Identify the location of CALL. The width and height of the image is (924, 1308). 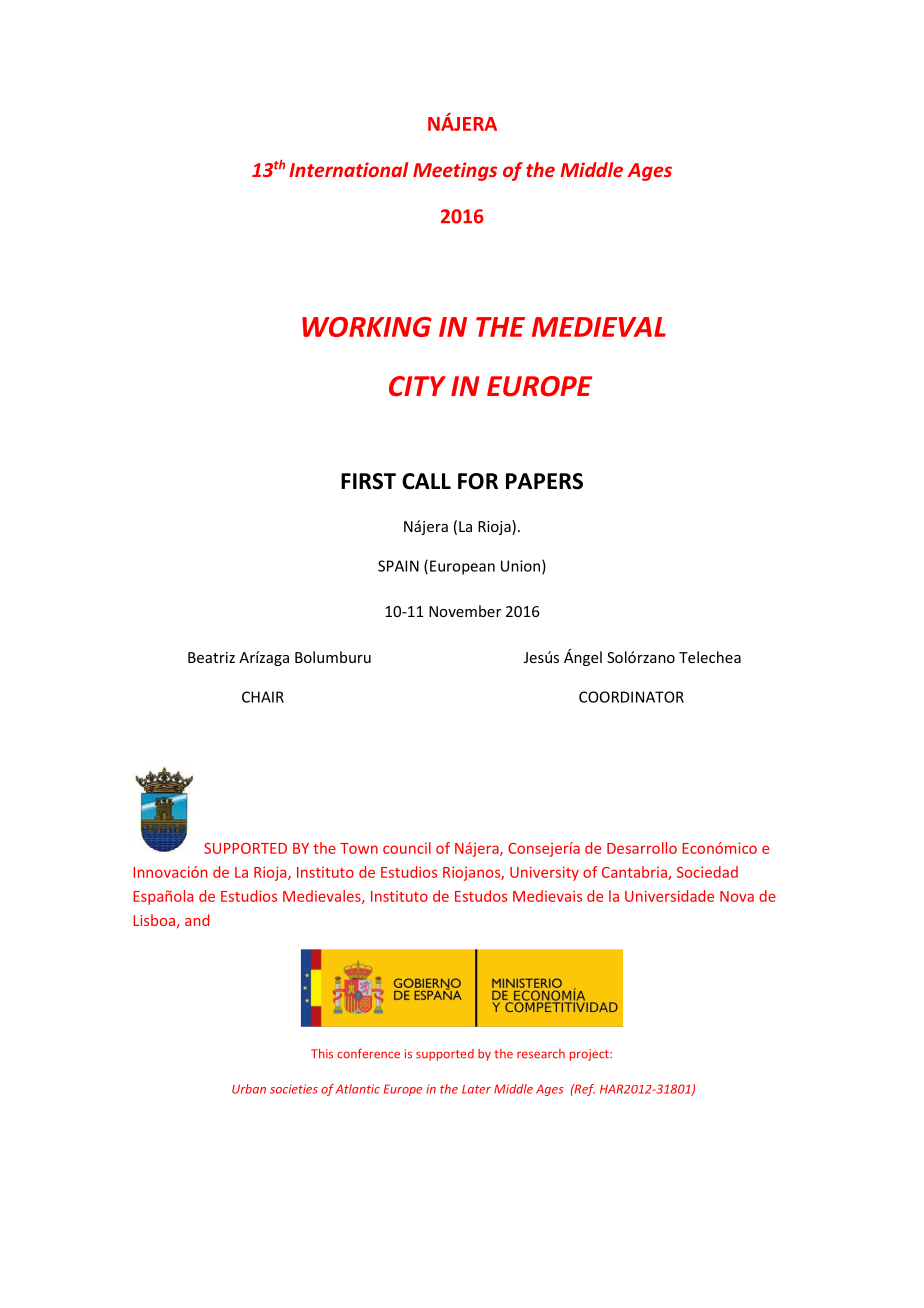
(426, 481).
